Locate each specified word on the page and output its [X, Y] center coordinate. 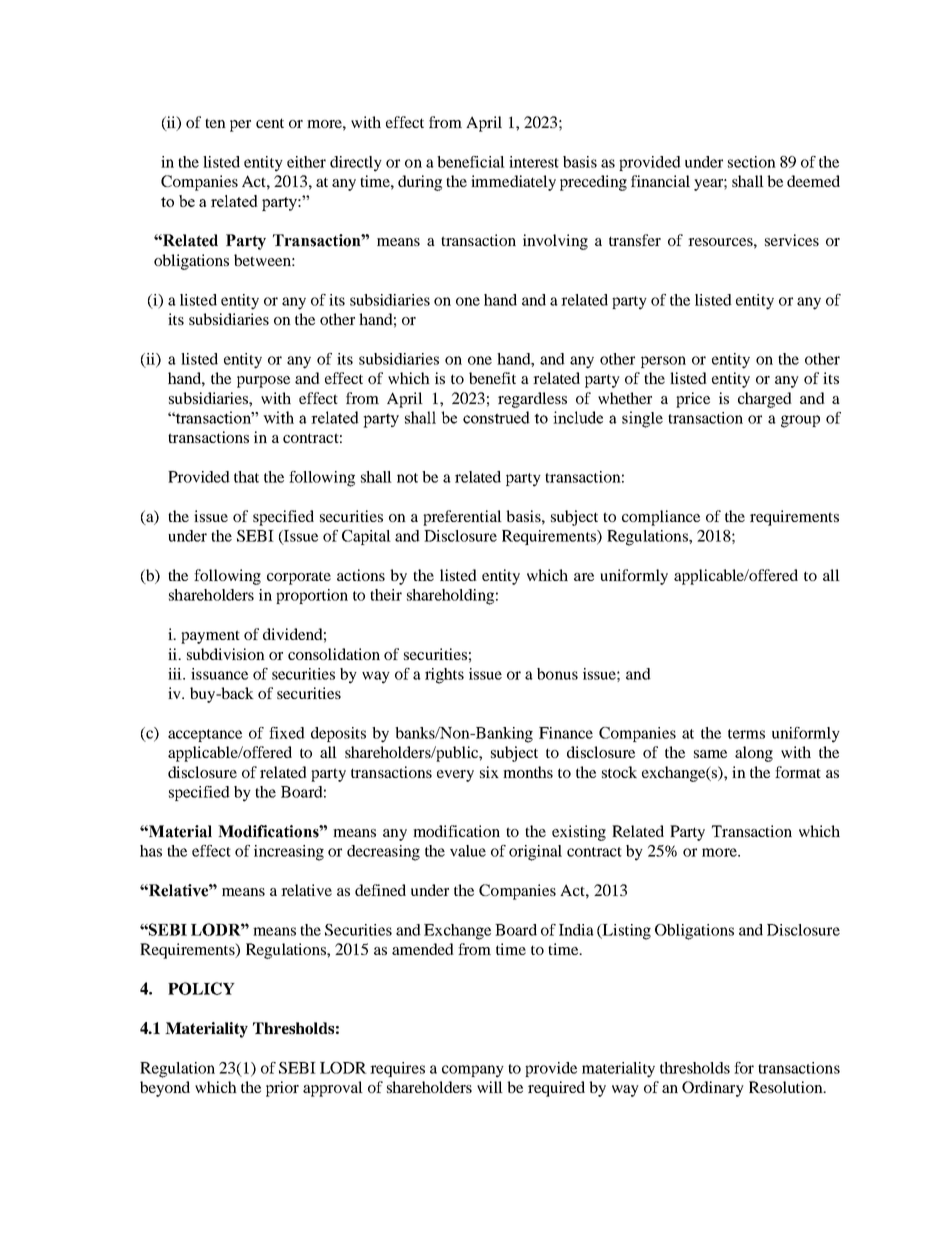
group [800, 421]
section [752, 162]
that [246, 477]
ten [215, 123]
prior [282, 1089]
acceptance [205, 735]
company [473, 1071]
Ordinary [713, 1089]
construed [496, 417]
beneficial [471, 162]
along [754, 754]
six [489, 772]
